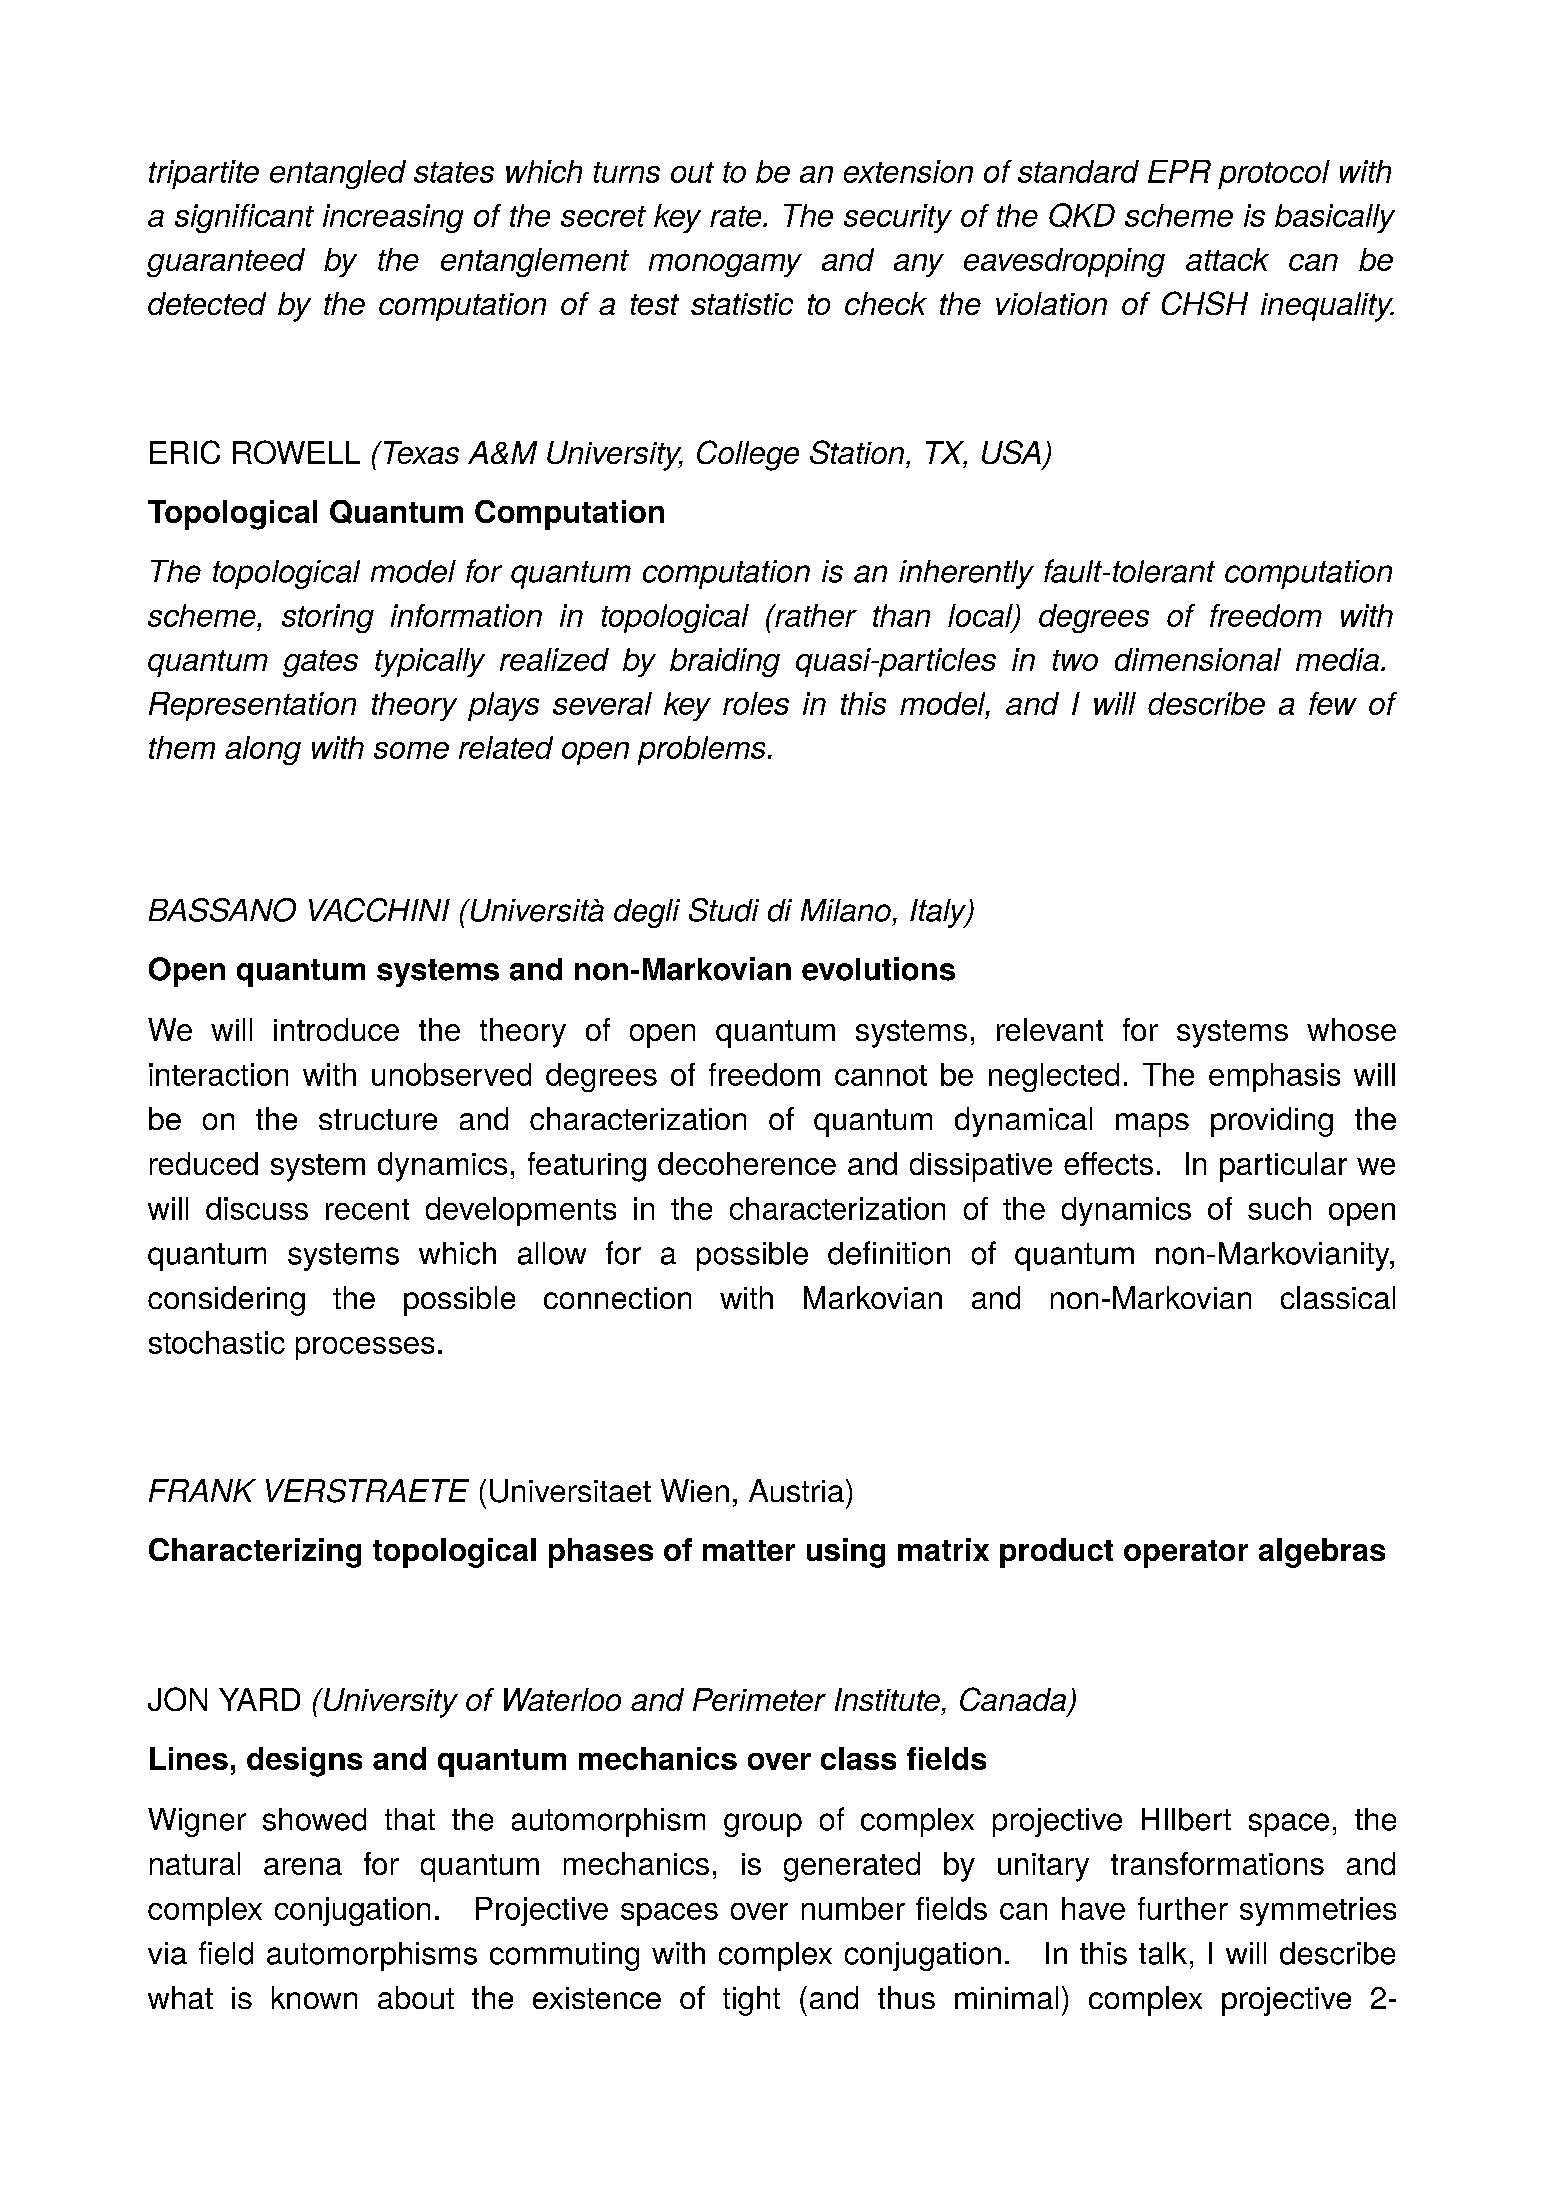 Image resolution: width=1546 pixels, height=2188 pixels. What do you see at coordinates (1163, 1953) in the screenshot?
I see `talk` at bounding box center [1163, 1953].
